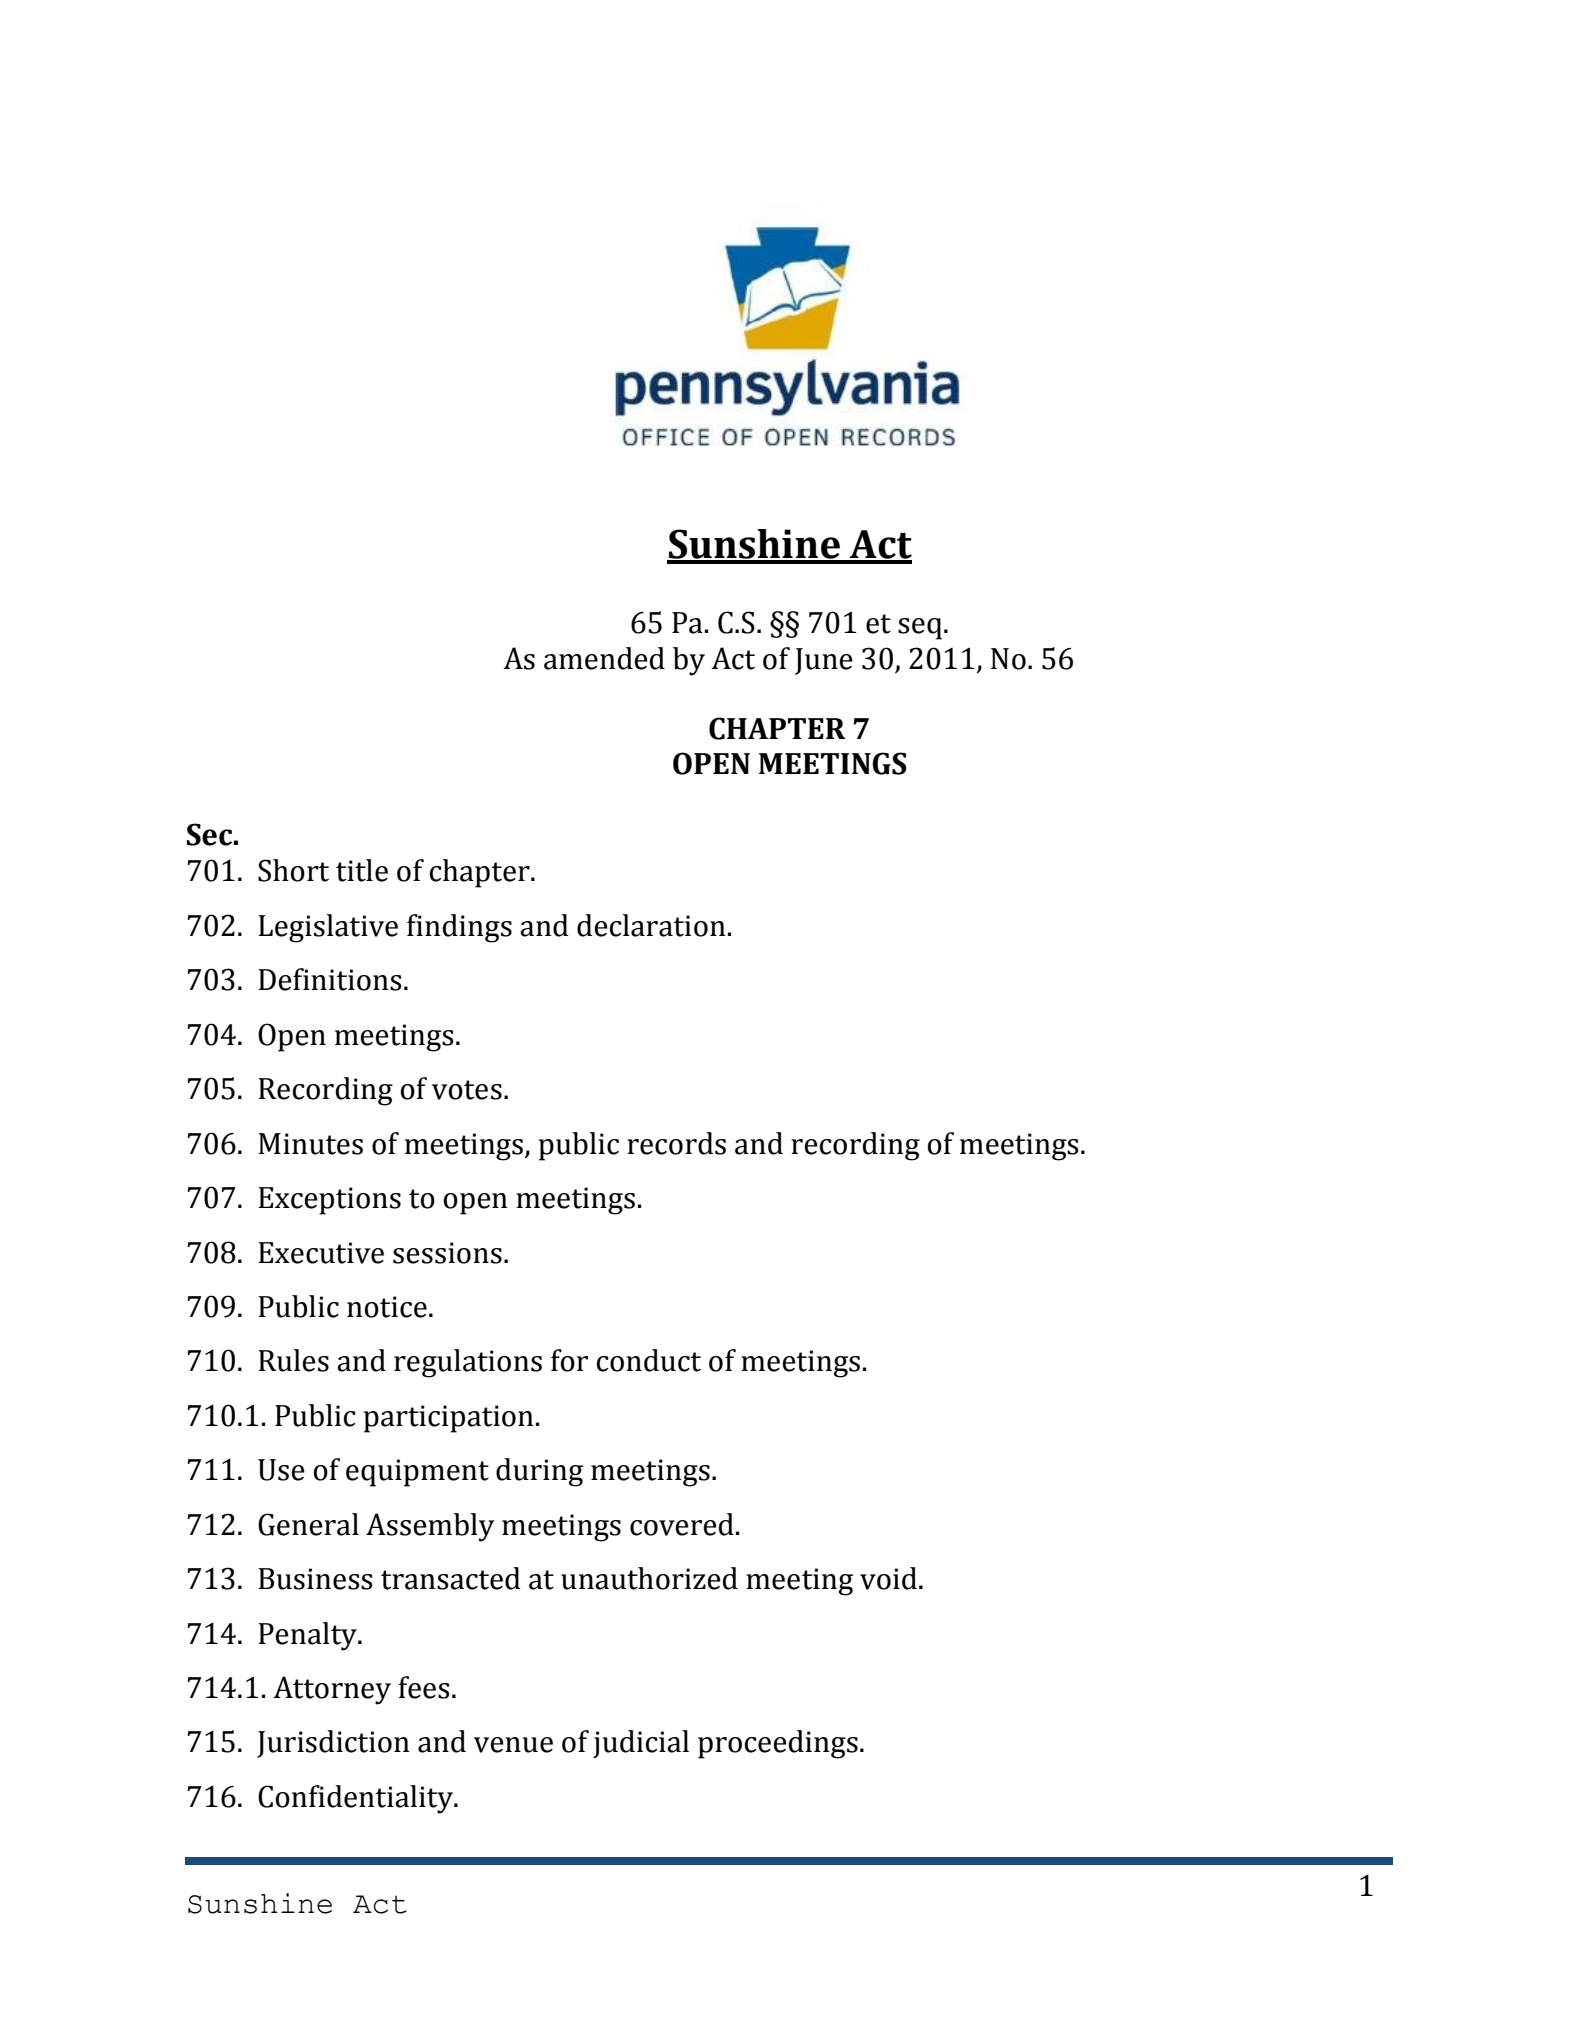 The width and height of the screenshot is (1579, 2043). Describe the element at coordinates (649, 1360) in the screenshot. I see `conduct` at that location.
